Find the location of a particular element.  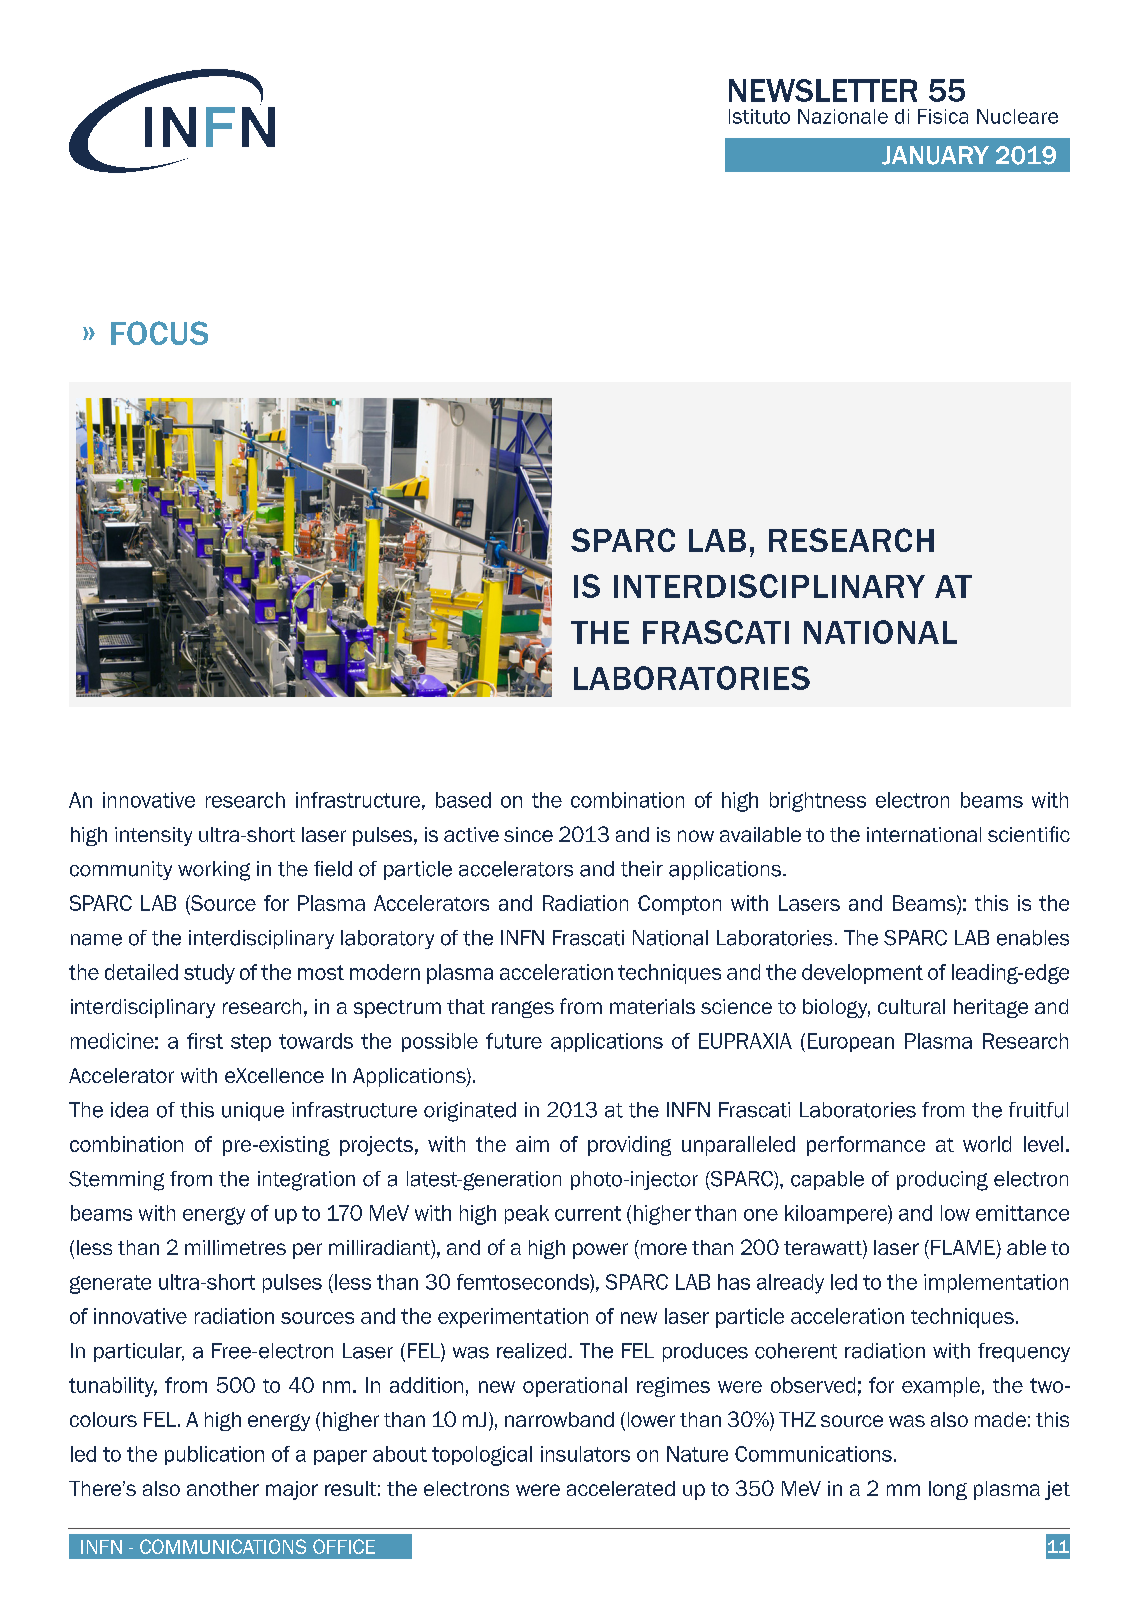

JANUARY is located at coordinates (935, 155).
